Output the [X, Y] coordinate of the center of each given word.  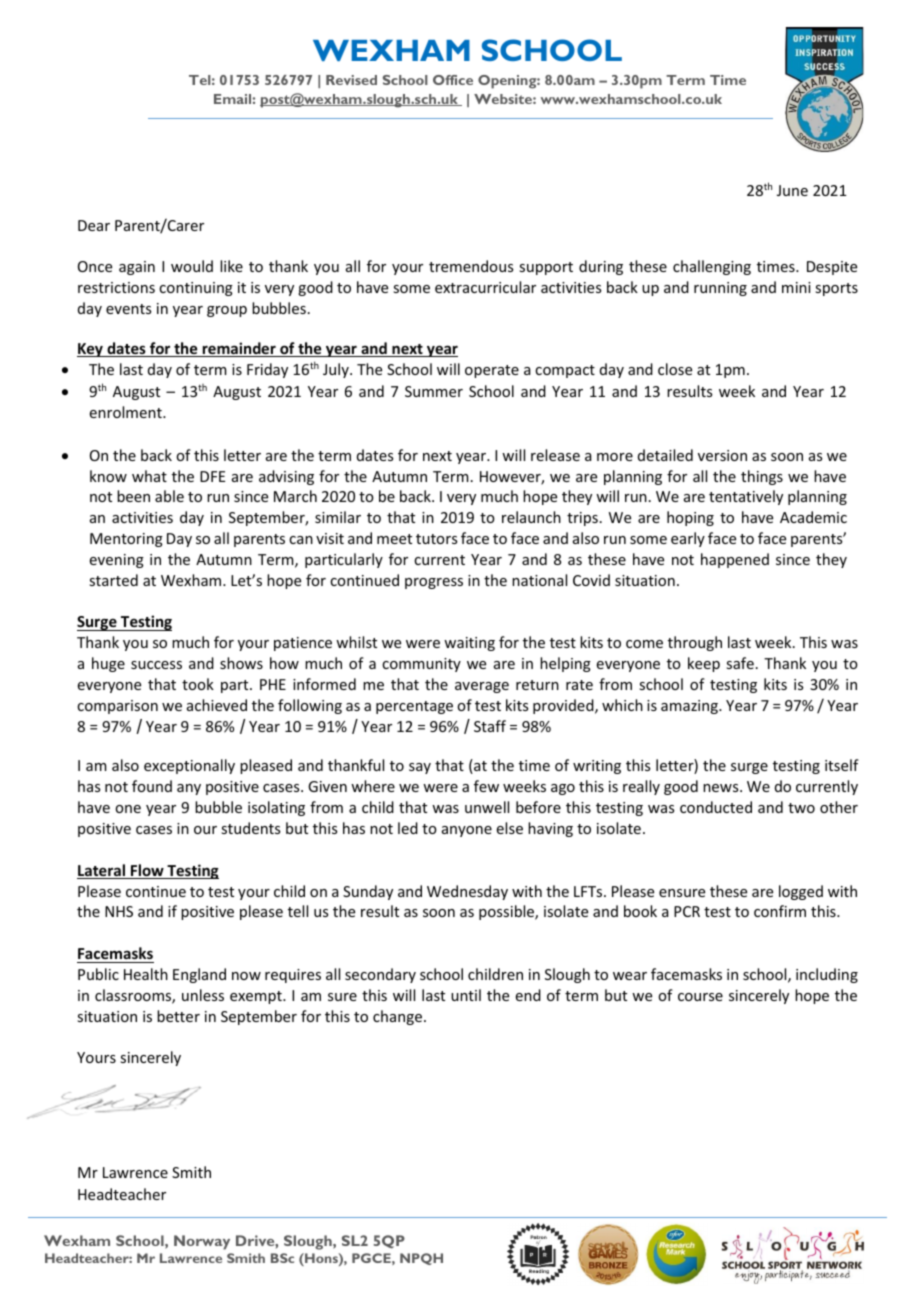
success [156, 665]
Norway [202, 1242]
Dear [94, 225]
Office [453, 80]
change [397, 1017]
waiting [469, 644]
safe [740, 663]
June [792, 190]
